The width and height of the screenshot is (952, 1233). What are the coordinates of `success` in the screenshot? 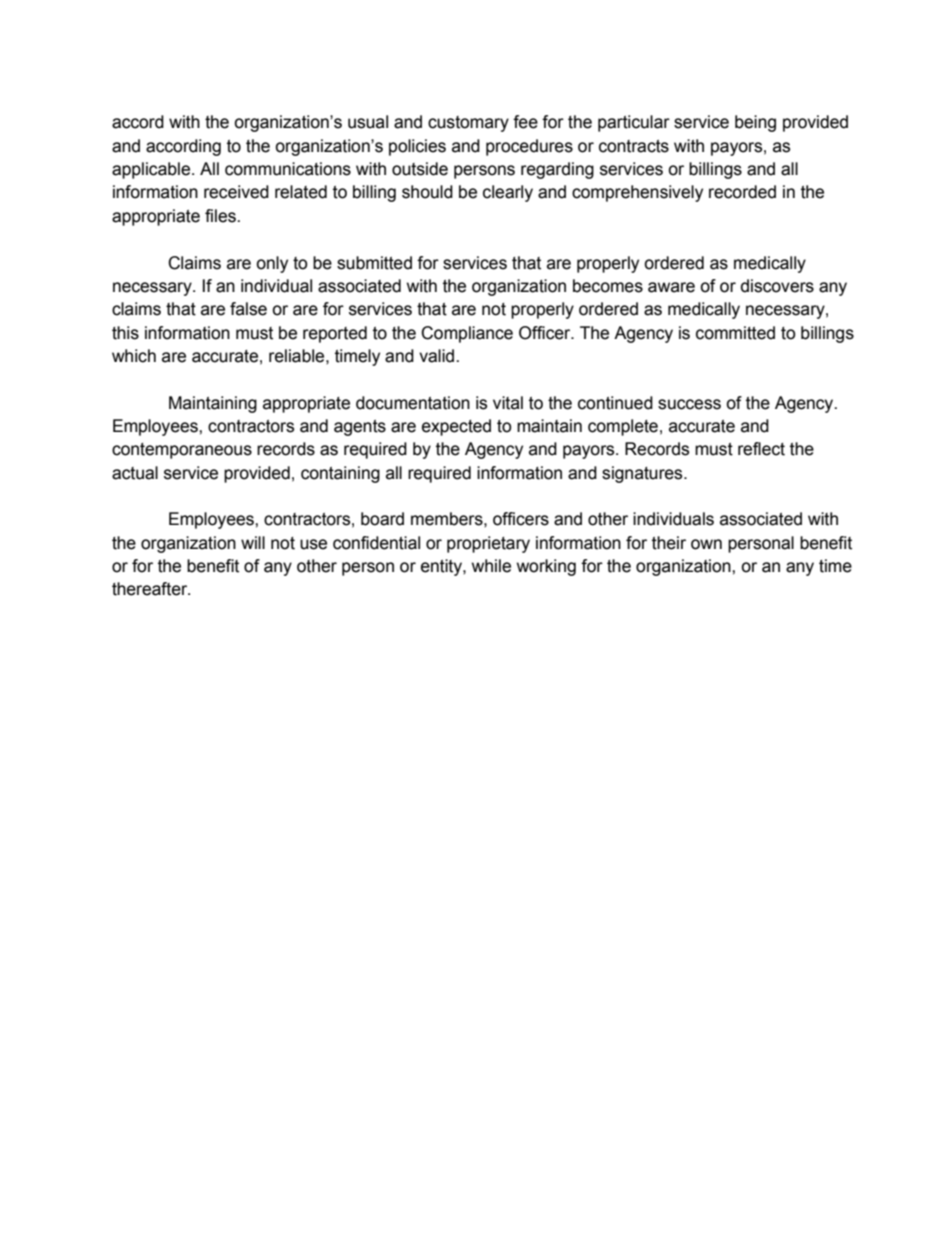 It's located at (689, 404).
